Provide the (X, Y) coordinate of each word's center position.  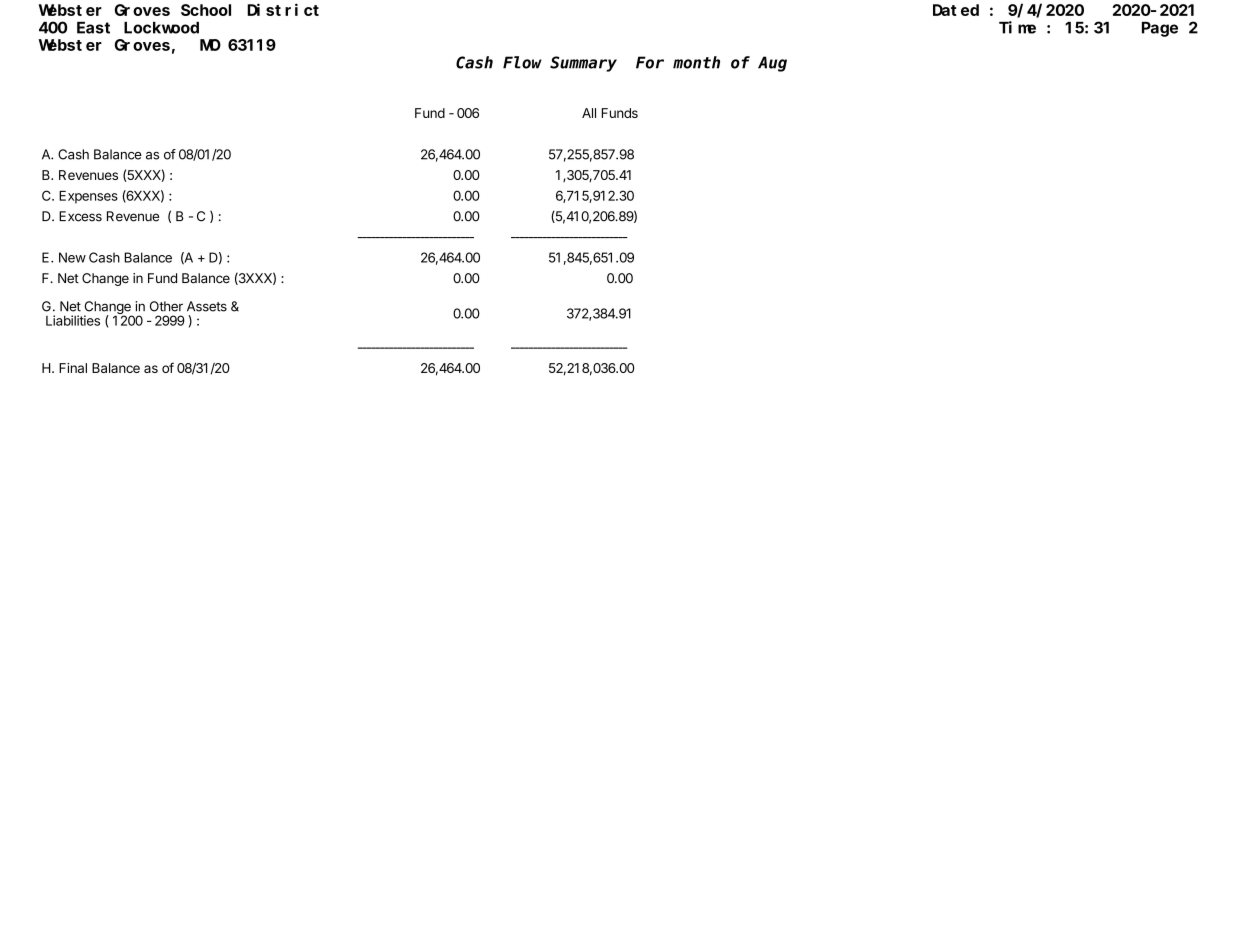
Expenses (88, 197)
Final (73, 368)
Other (166, 306)
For (650, 63)
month (696, 62)
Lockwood (161, 28)
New (72, 257)
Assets (207, 306)
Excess (80, 216)
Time (1017, 27)
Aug (772, 64)
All (589, 113)
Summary (583, 64)
